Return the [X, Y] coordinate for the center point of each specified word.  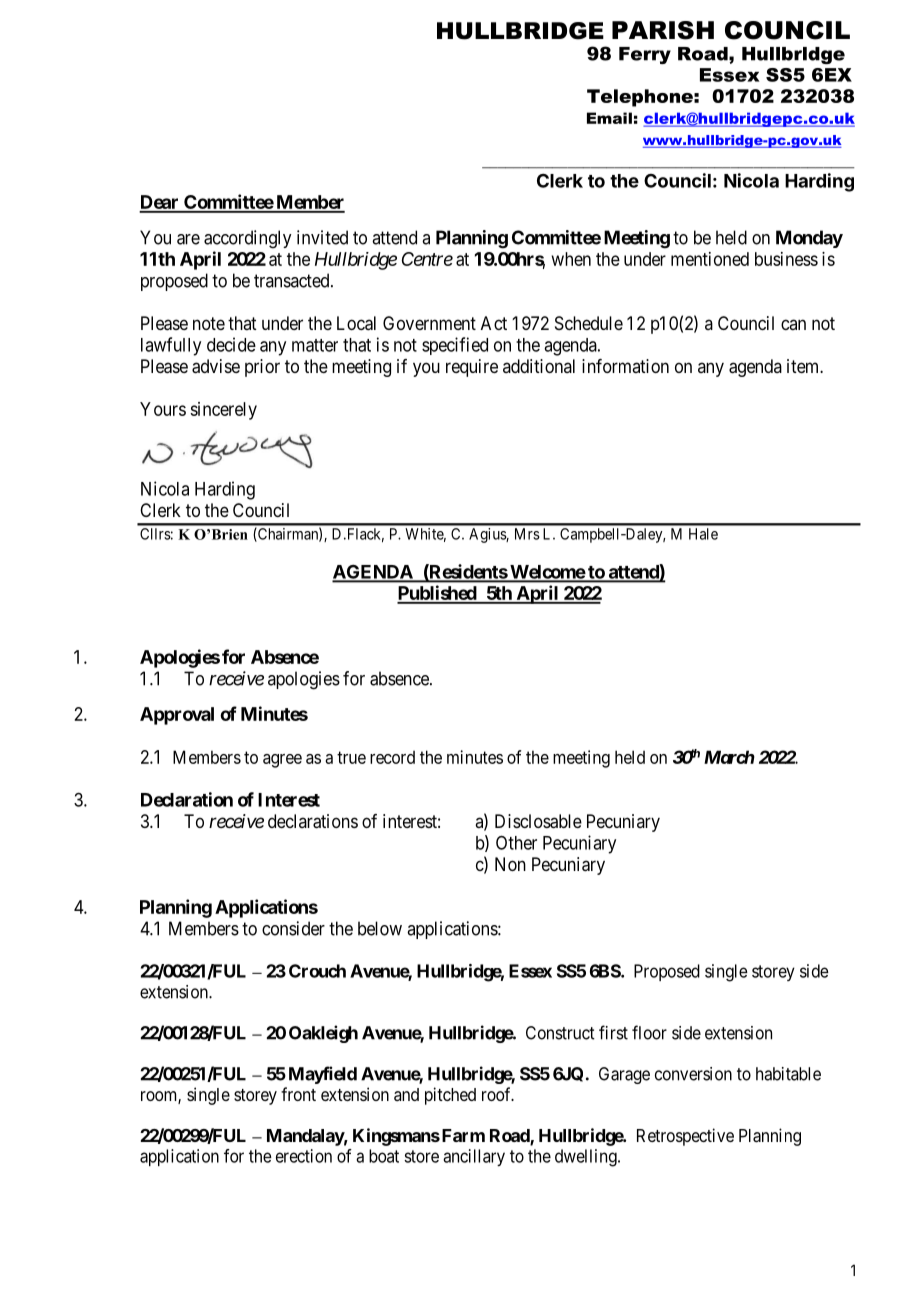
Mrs [527, 534]
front [298, 1094]
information [625, 366]
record [392, 757]
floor [649, 1032]
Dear [160, 203]
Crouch [317, 971]
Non [510, 864]
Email [609, 118]
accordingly [247, 239]
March [729, 757]
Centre [427, 259]
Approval [177, 716]
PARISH [663, 30]
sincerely [223, 411]
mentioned [710, 259]
